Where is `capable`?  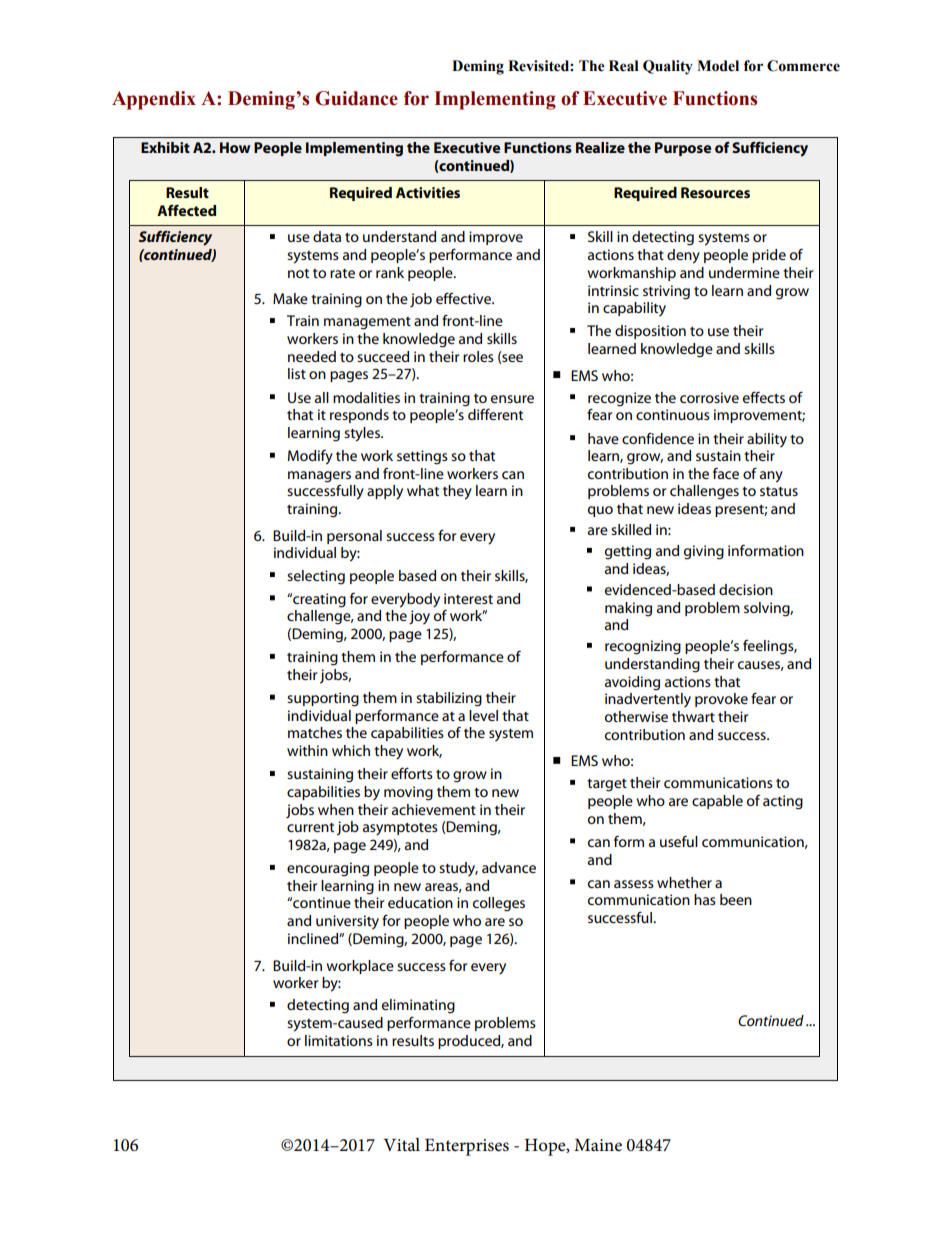 capable is located at coordinates (717, 802).
